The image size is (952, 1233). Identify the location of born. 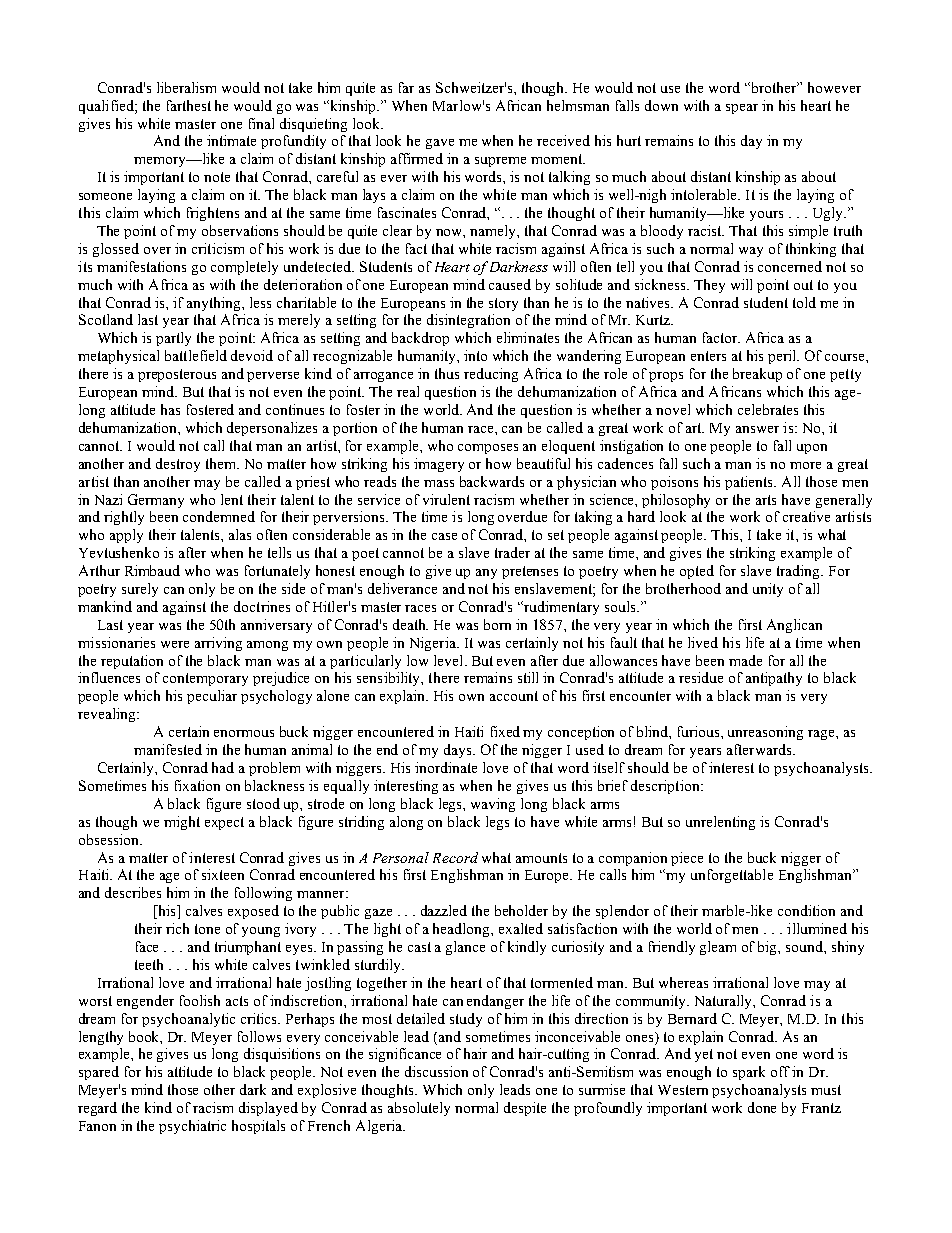
(497, 624).
